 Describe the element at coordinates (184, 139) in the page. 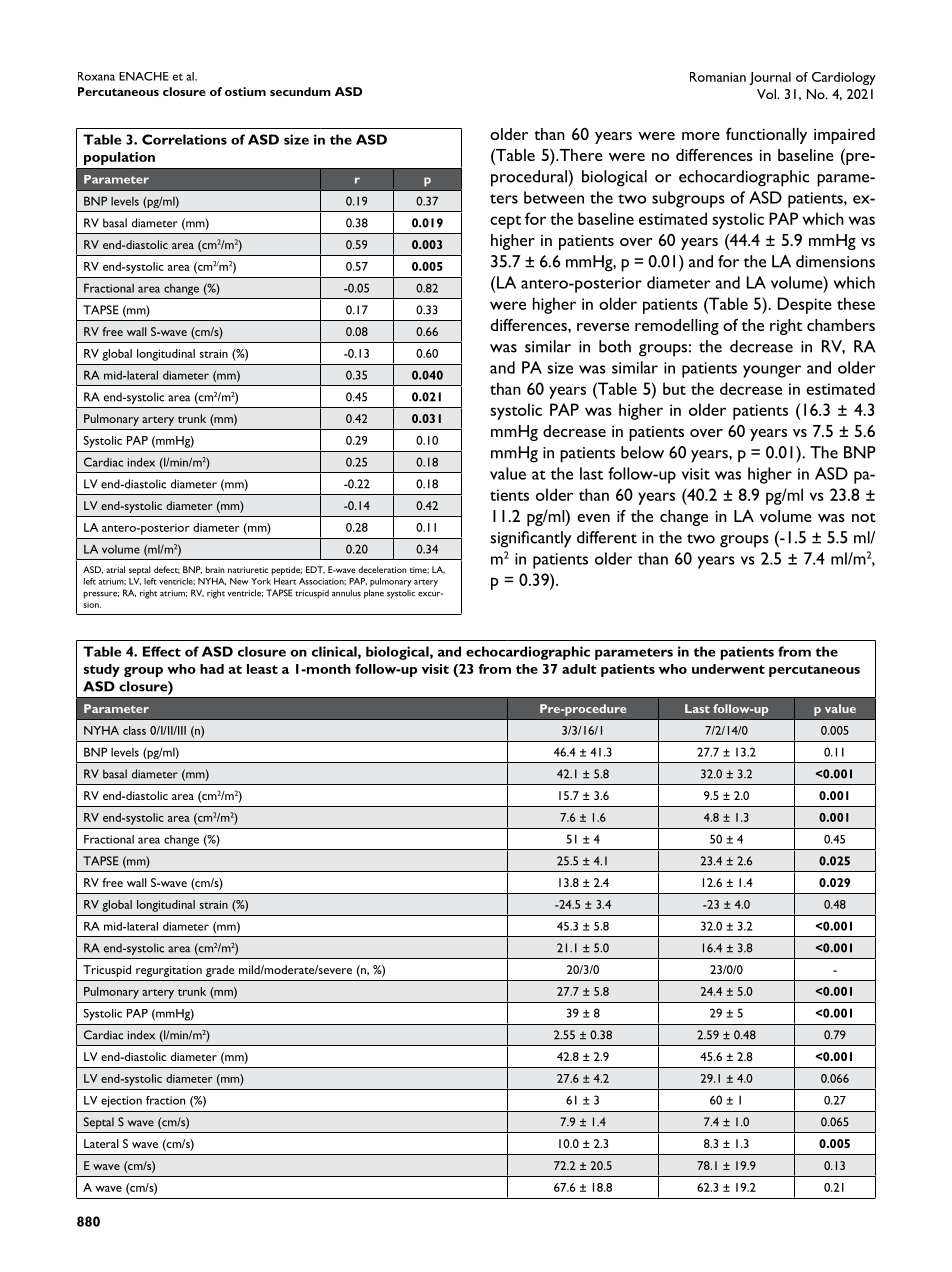

I see `Correlations` at that location.
